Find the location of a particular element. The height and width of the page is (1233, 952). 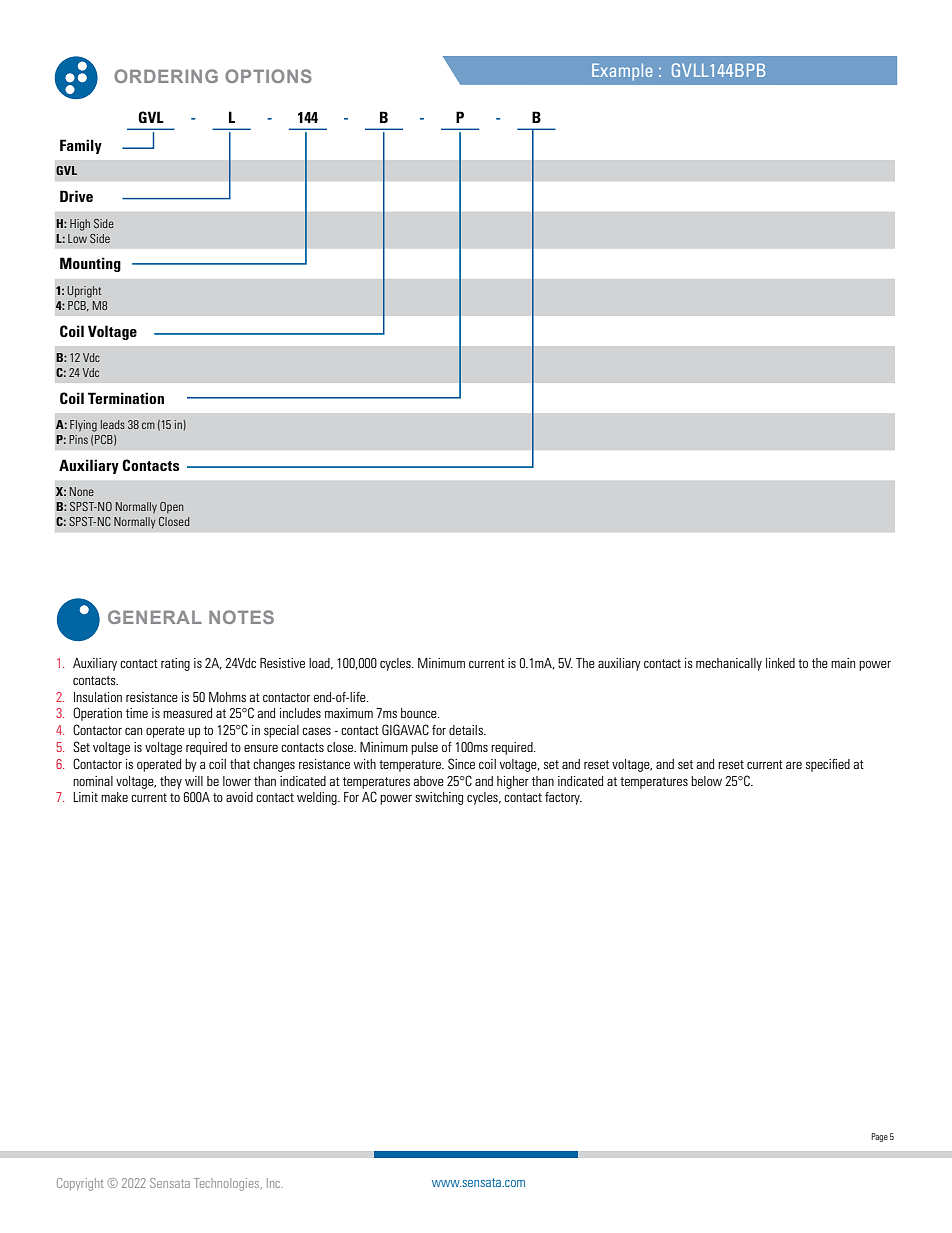

ORDERING is located at coordinates (166, 76).
